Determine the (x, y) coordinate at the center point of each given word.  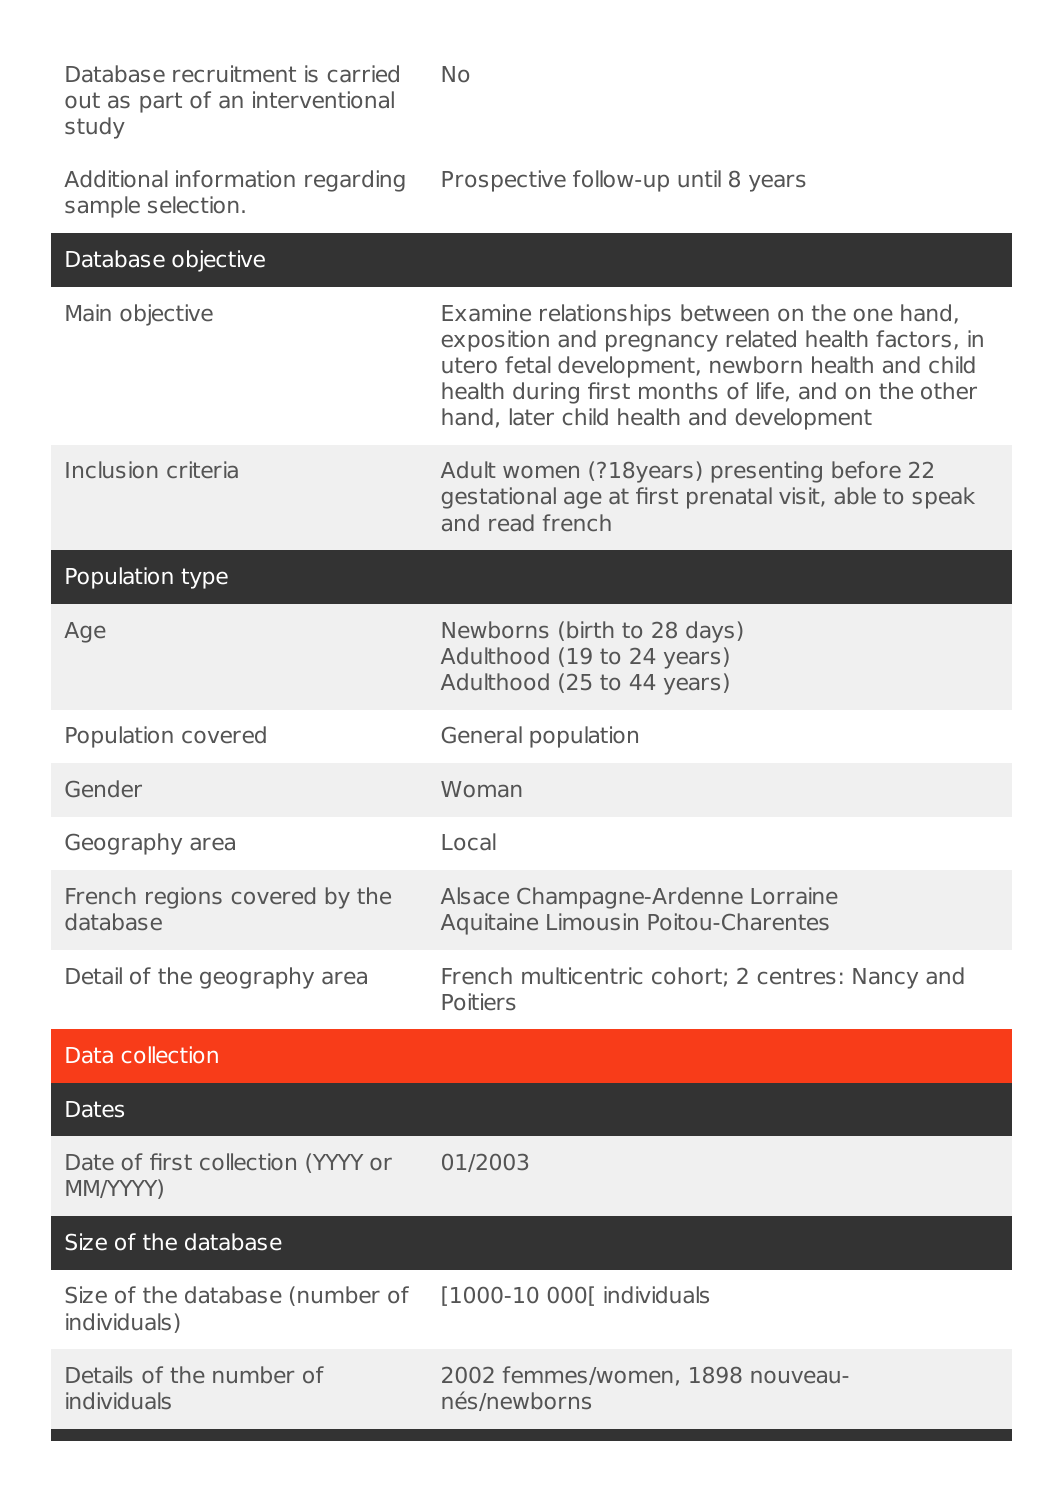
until (699, 179)
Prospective (504, 181)
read (511, 522)
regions (184, 898)
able (855, 495)
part (161, 102)
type (204, 578)
